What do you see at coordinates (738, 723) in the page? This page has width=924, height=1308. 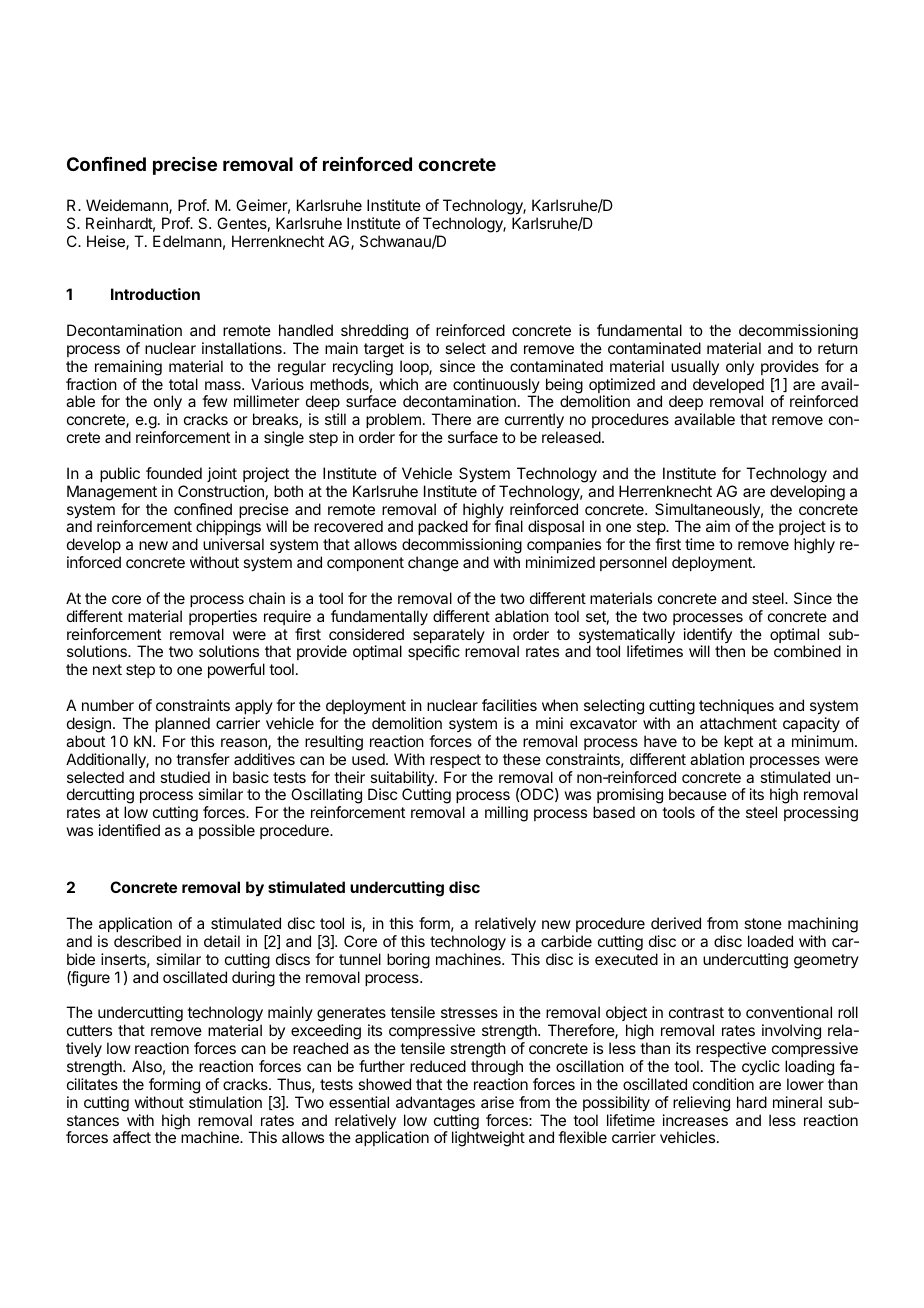 I see `attachment` at bounding box center [738, 723].
